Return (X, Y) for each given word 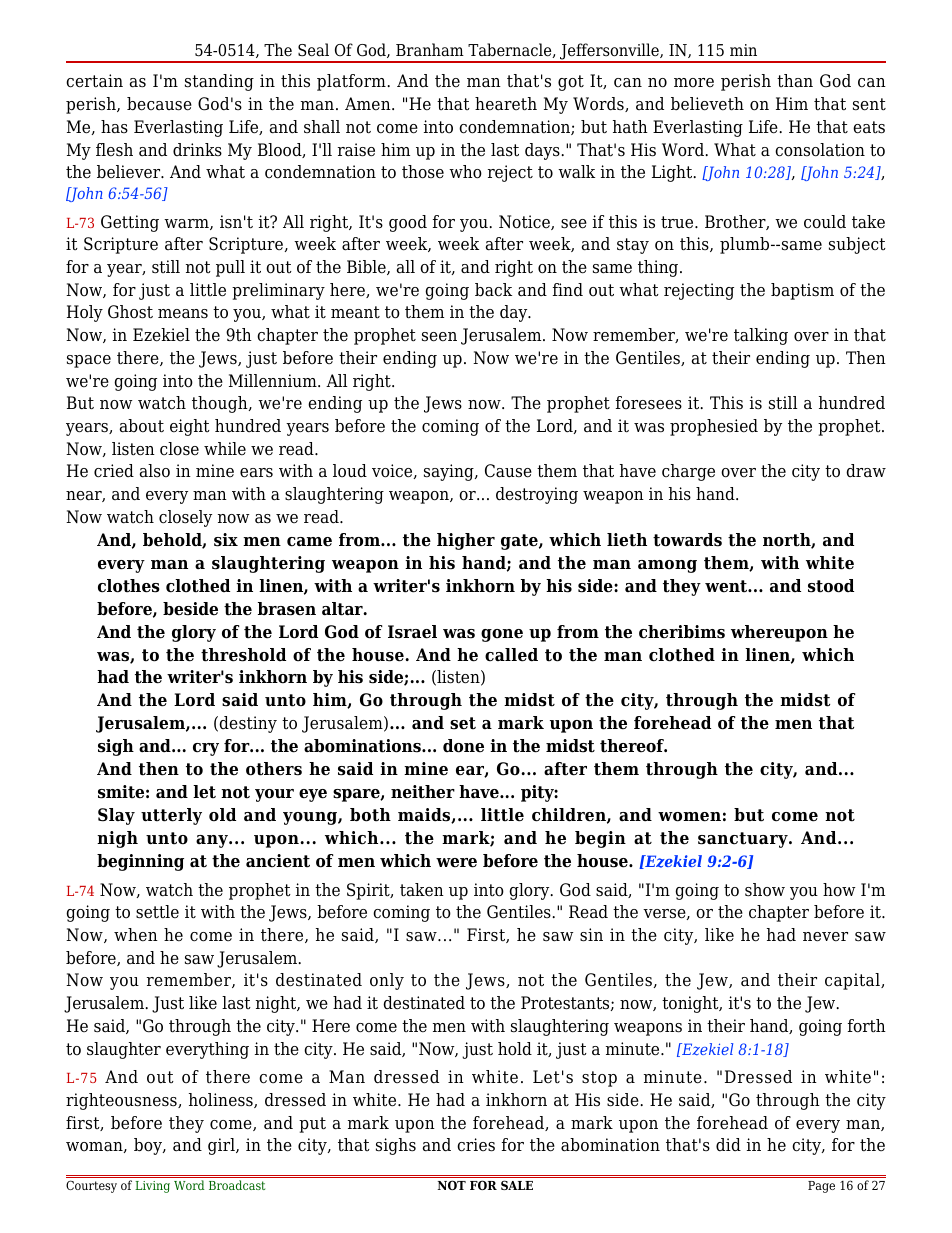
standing (219, 82)
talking (761, 336)
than (795, 81)
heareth (506, 104)
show (765, 890)
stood (831, 586)
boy (149, 1146)
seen (439, 337)
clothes (129, 586)
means (183, 314)
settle (157, 912)
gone (502, 635)
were (456, 863)
